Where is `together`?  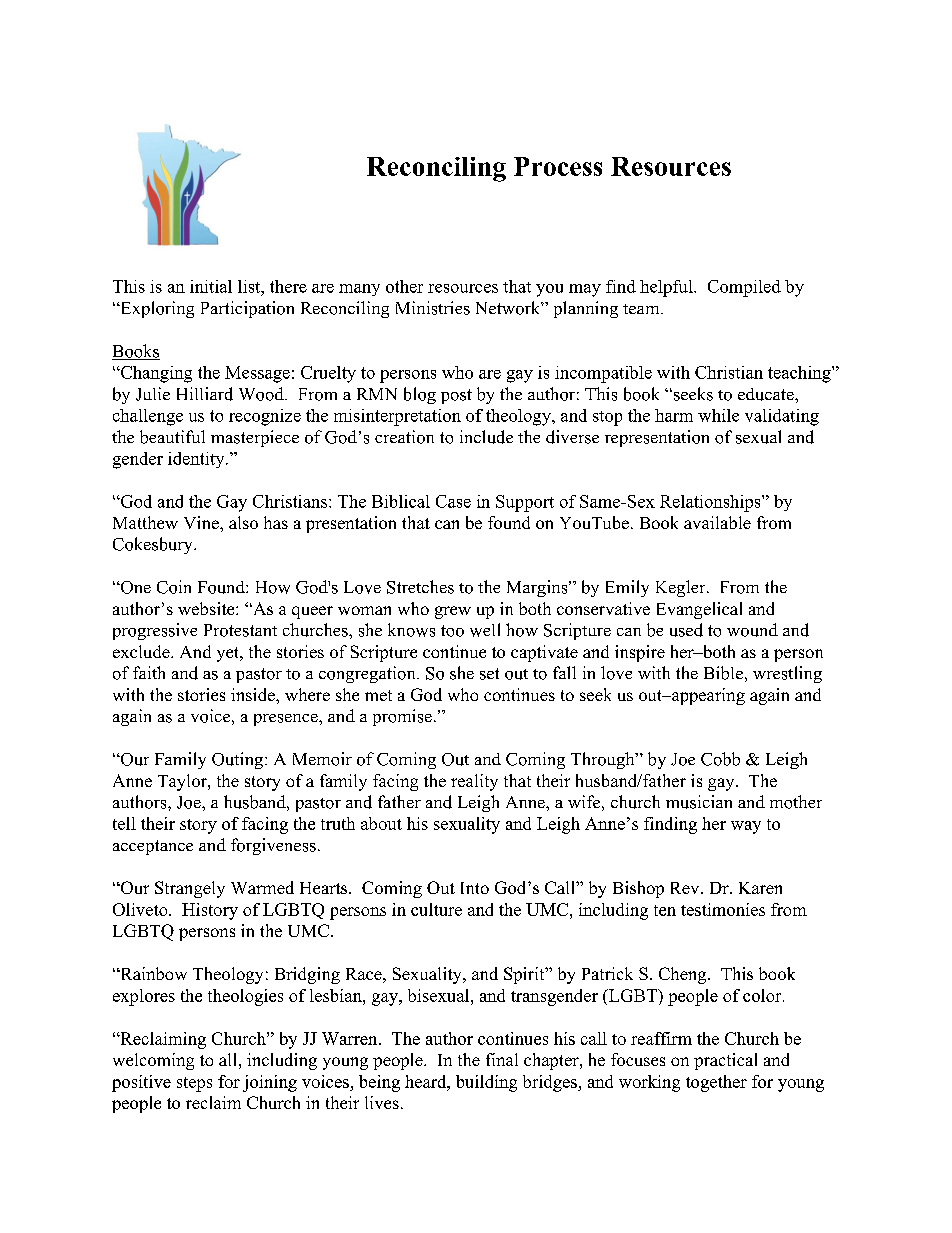
together is located at coordinates (716, 1083).
